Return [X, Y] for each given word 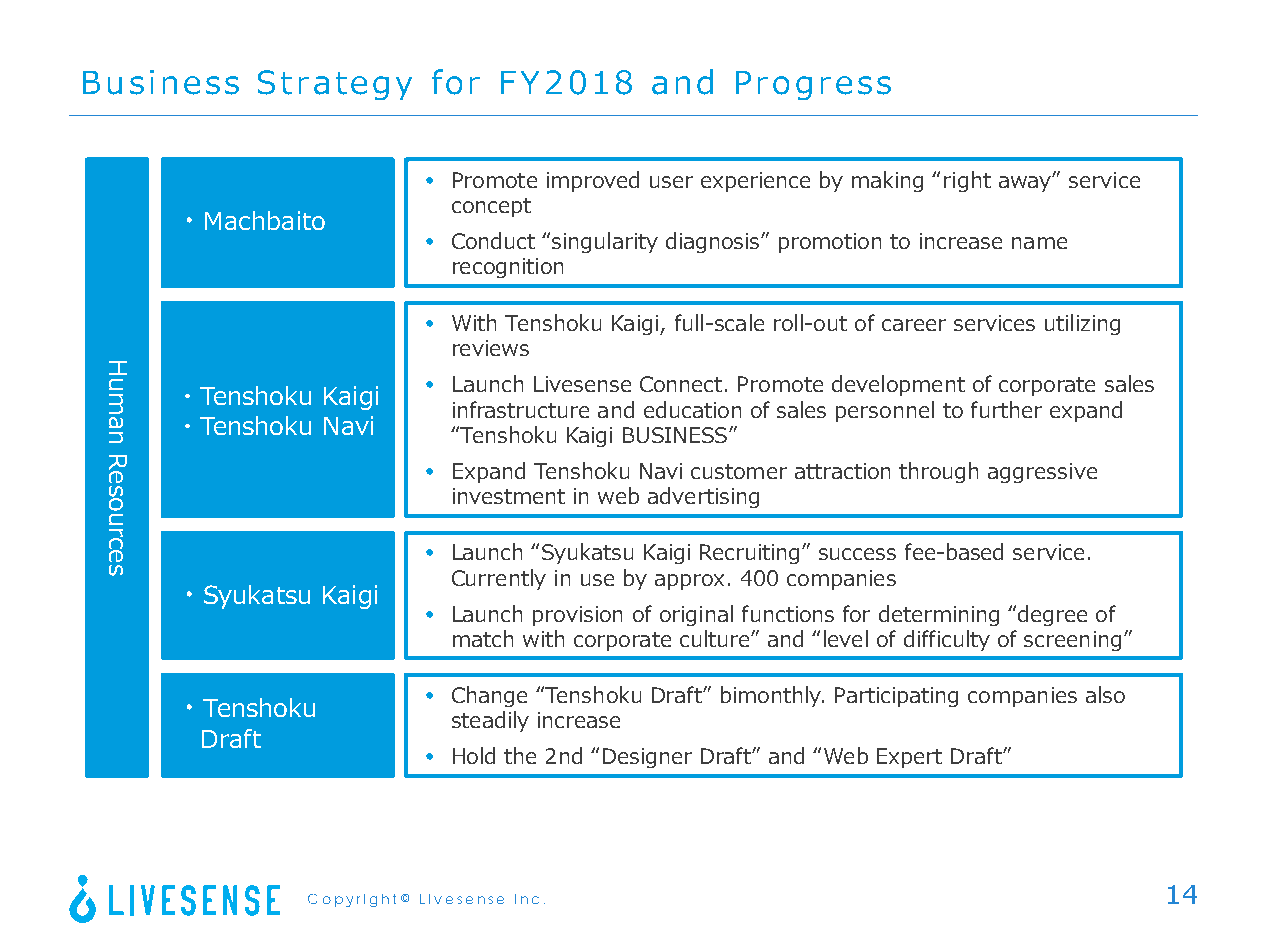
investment [509, 496]
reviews [491, 348]
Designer [647, 758]
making [887, 181]
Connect [681, 384]
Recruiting [751, 554]
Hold [474, 755]
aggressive [1042, 473]
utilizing [1082, 324]
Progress [813, 85]
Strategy [335, 85]
